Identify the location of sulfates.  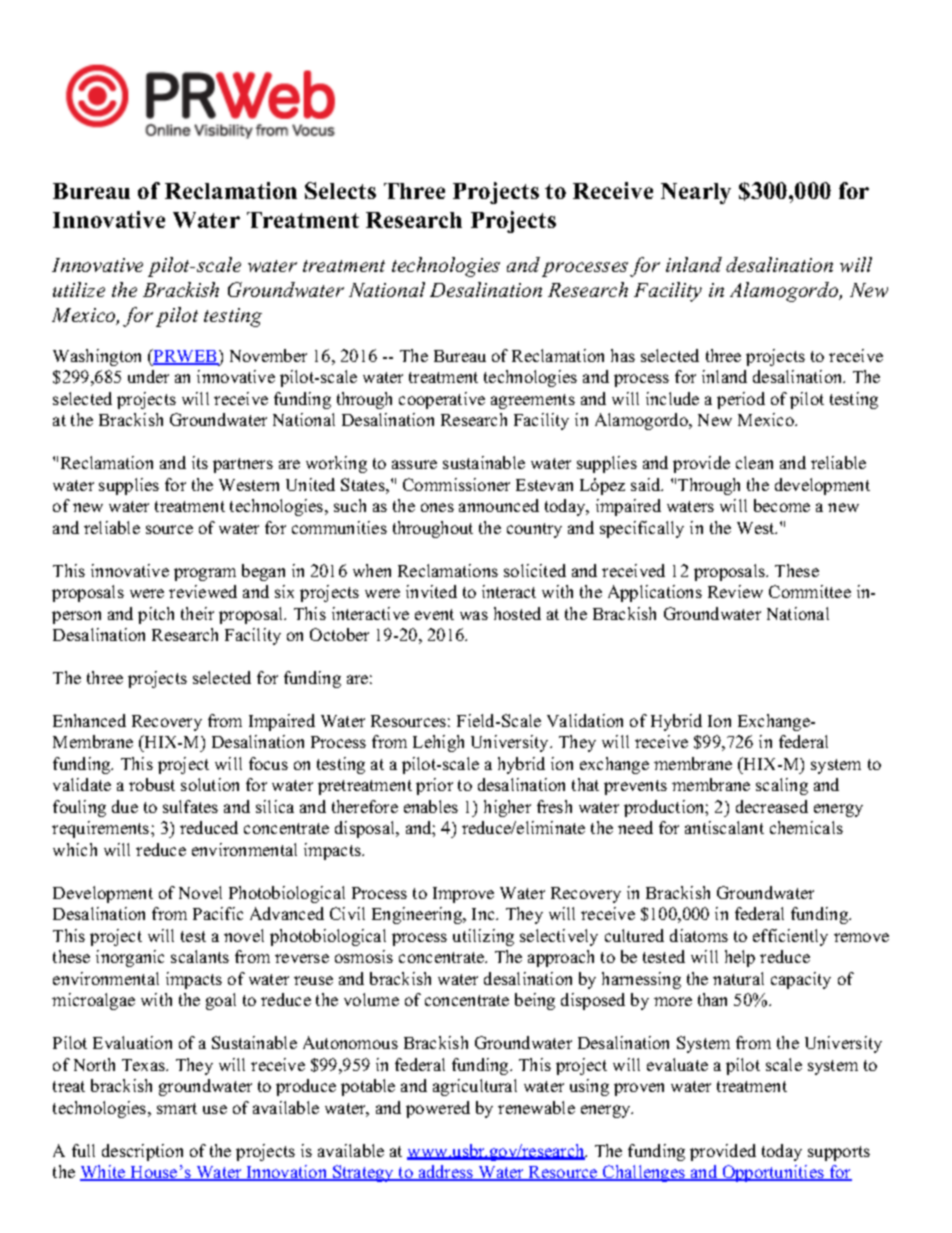
(190, 806).
